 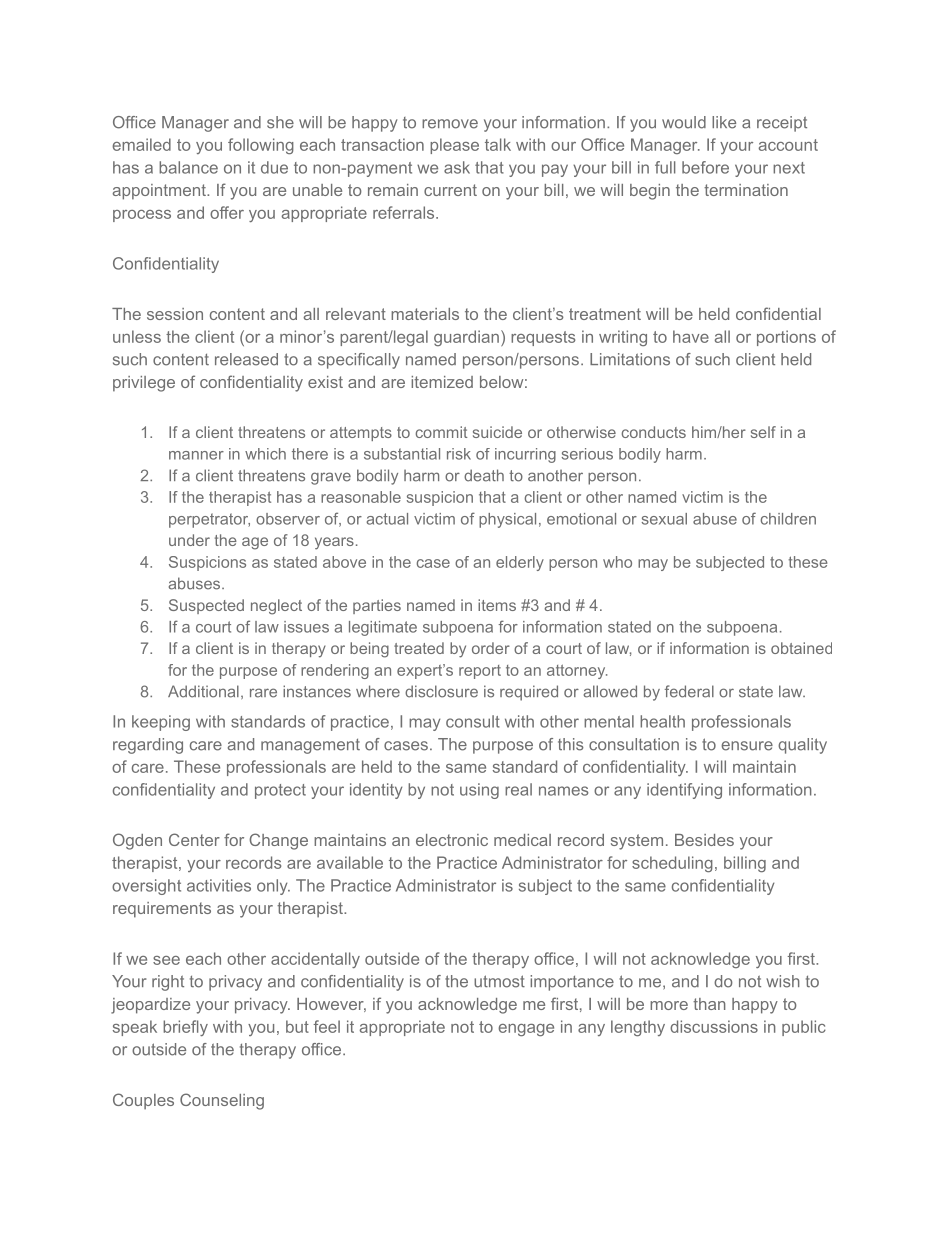 I want to click on before, so click(x=705, y=167).
